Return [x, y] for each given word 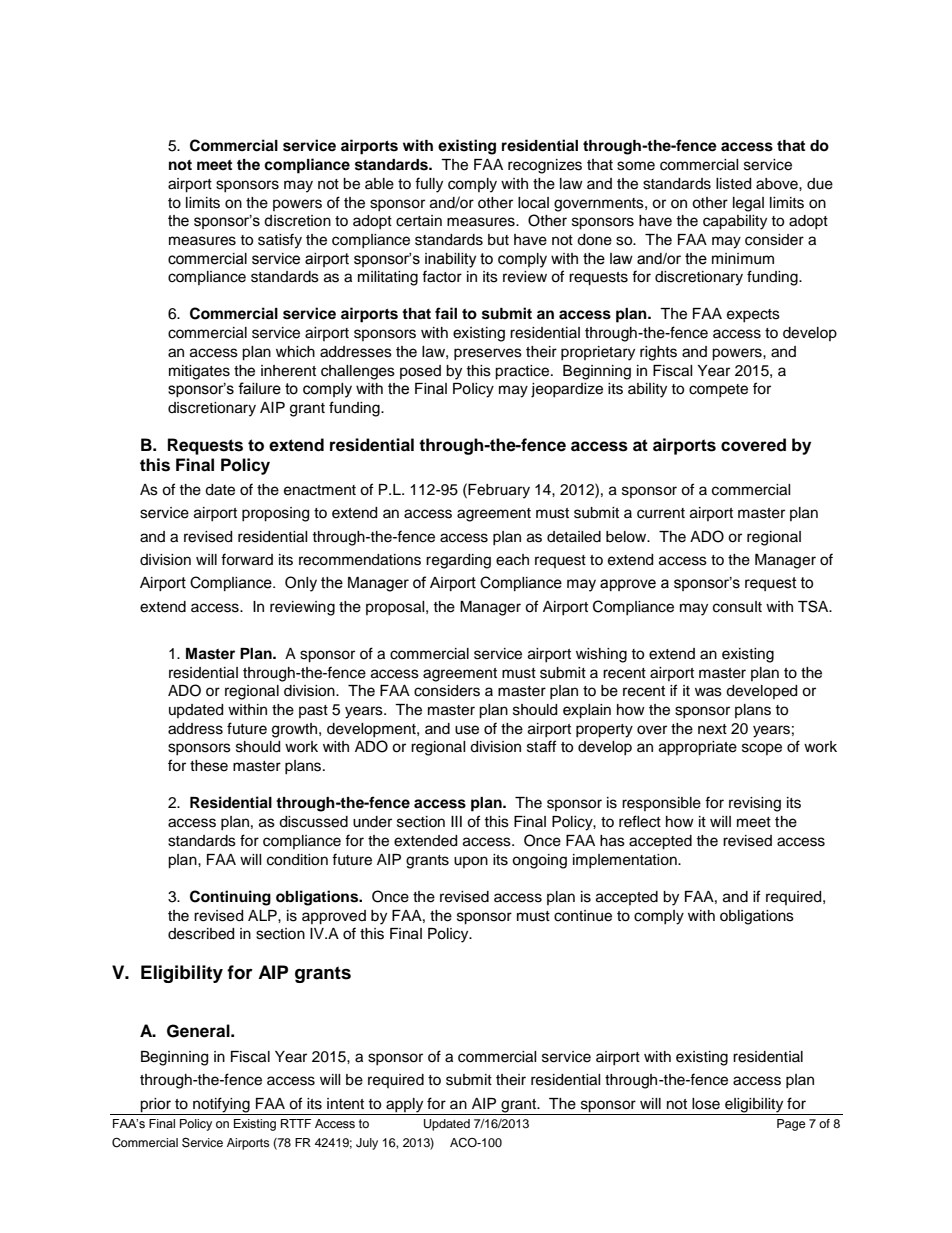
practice [523, 372]
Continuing [230, 898]
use [467, 730]
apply [404, 1105]
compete [718, 390]
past [313, 711]
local [533, 203]
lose [706, 1104]
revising [755, 804]
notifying [221, 1105]
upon [471, 862]
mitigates [199, 372]
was [708, 692]
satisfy [280, 241]
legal [748, 204]
